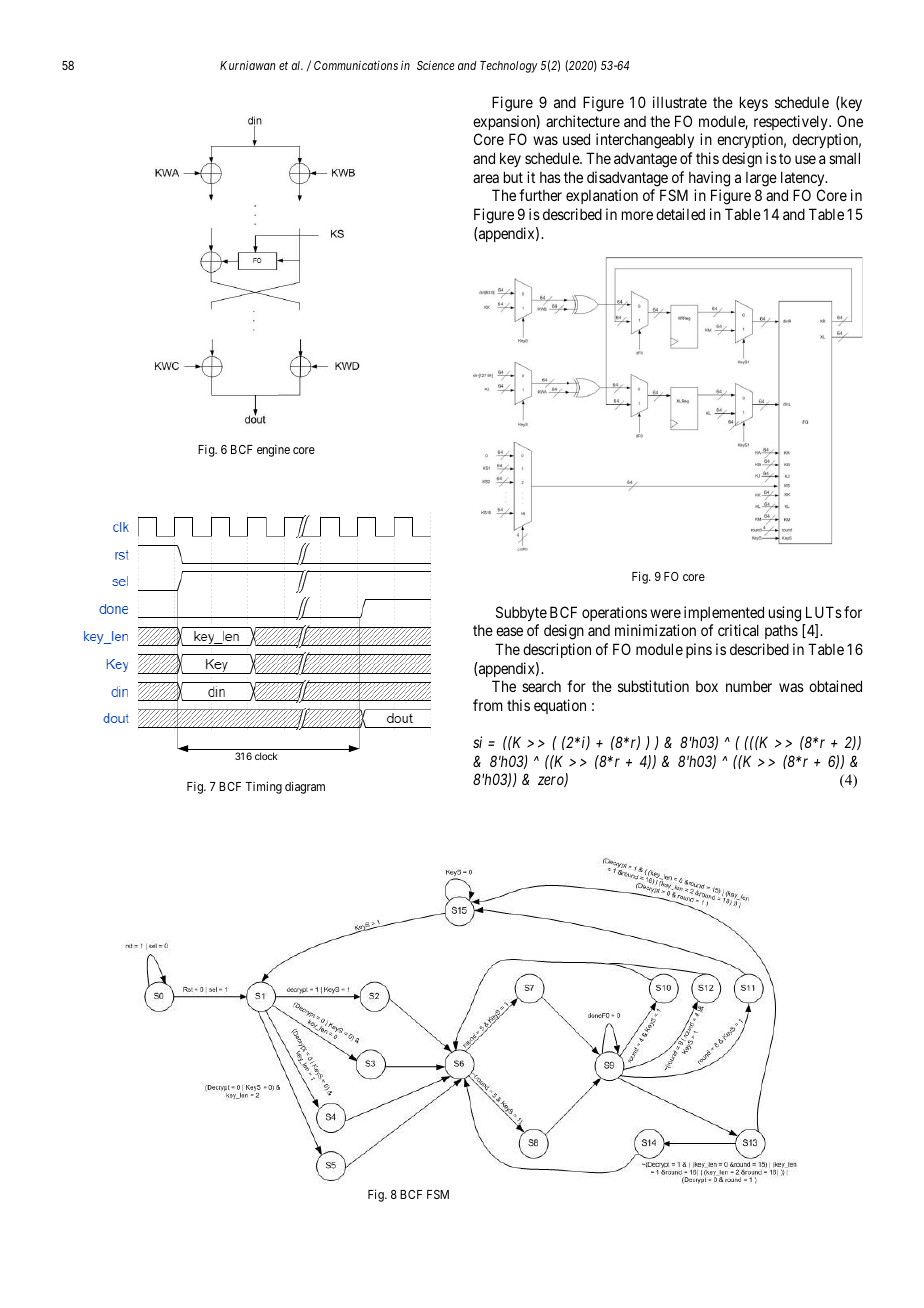  What do you see at coordinates (560, 706) in the image?
I see `equation` at bounding box center [560, 706].
